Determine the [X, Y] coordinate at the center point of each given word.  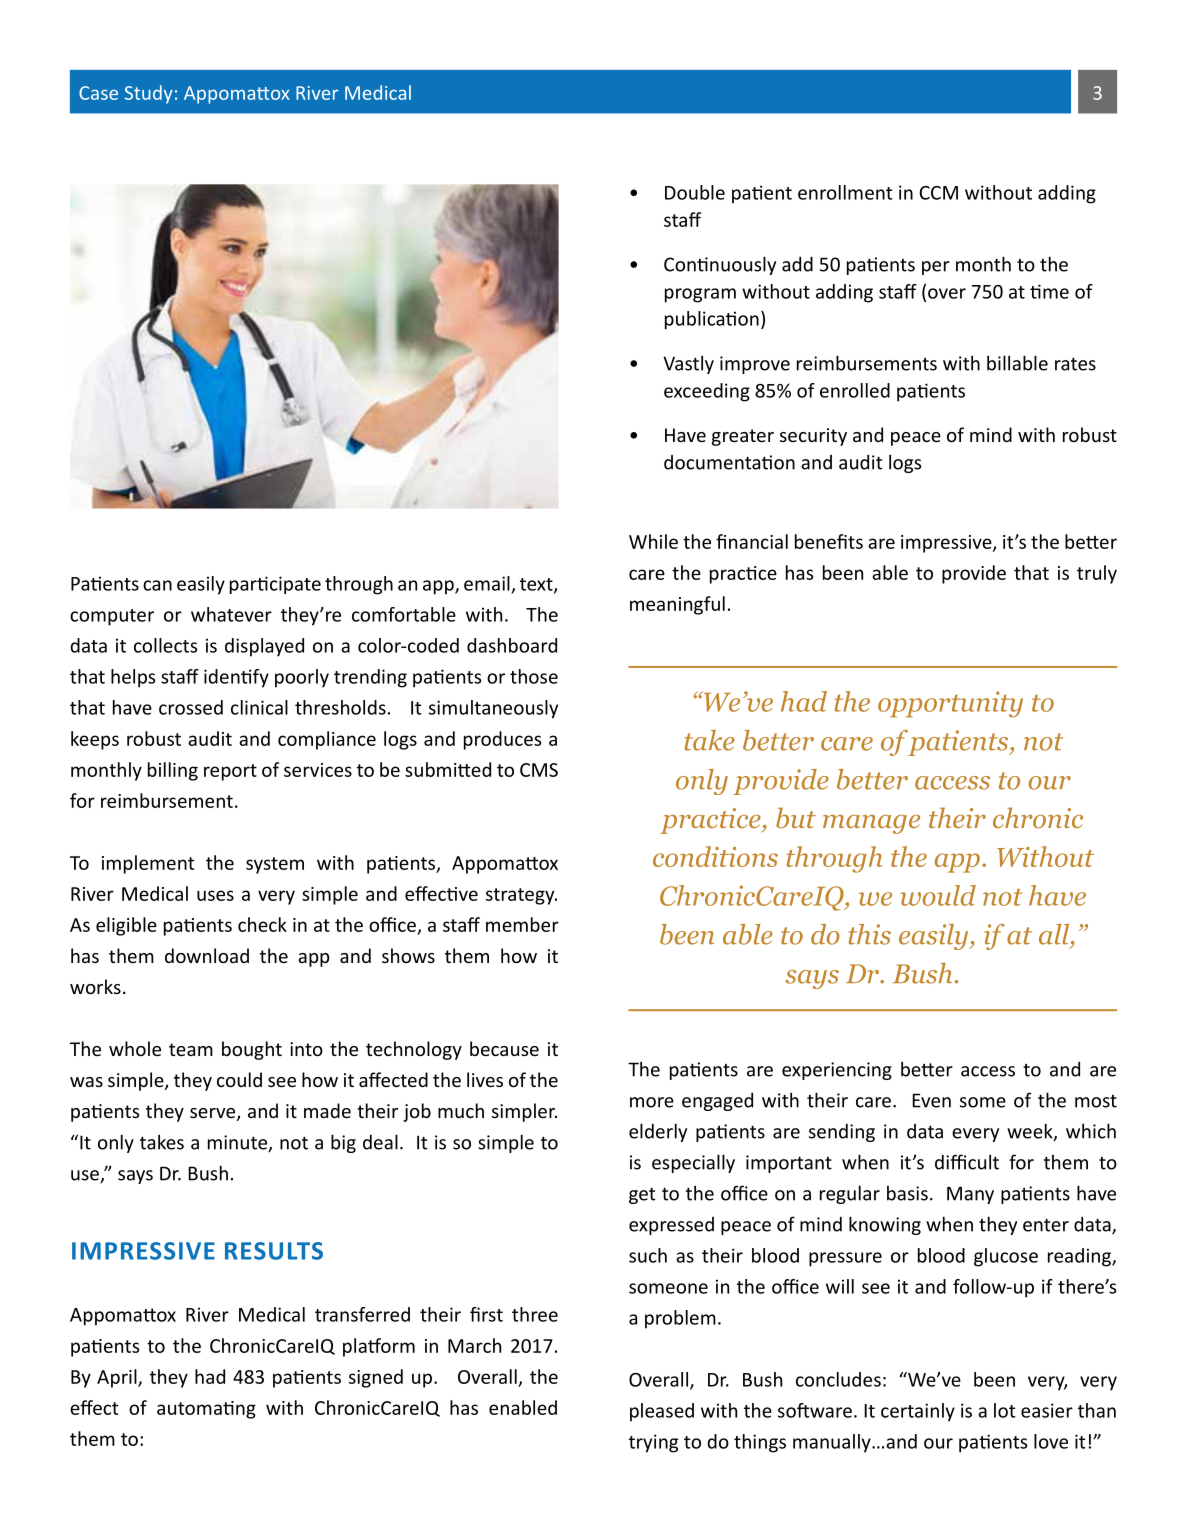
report [230, 772]
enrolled [855, 390]
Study [149, 94]
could [239, 1079]
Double [695, 192]
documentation [729, 462]
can [157, 585]
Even [931, 1100]
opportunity [950, 704]
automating [206, 1410]
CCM [938, 193]
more [652, 1102]
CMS [539, 770]
